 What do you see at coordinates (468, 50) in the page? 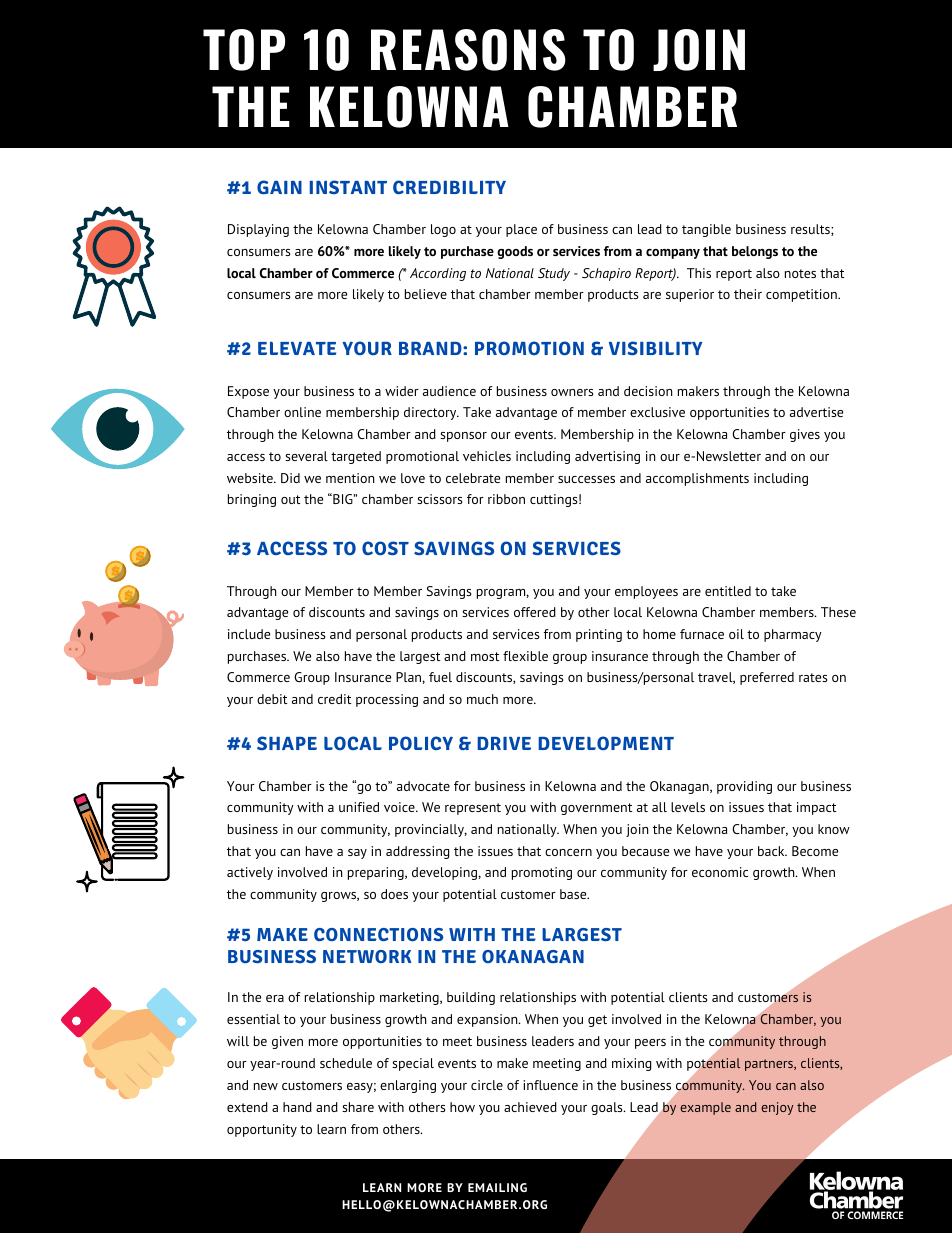
I see `REASONS` at bounding box center [468, 50].
